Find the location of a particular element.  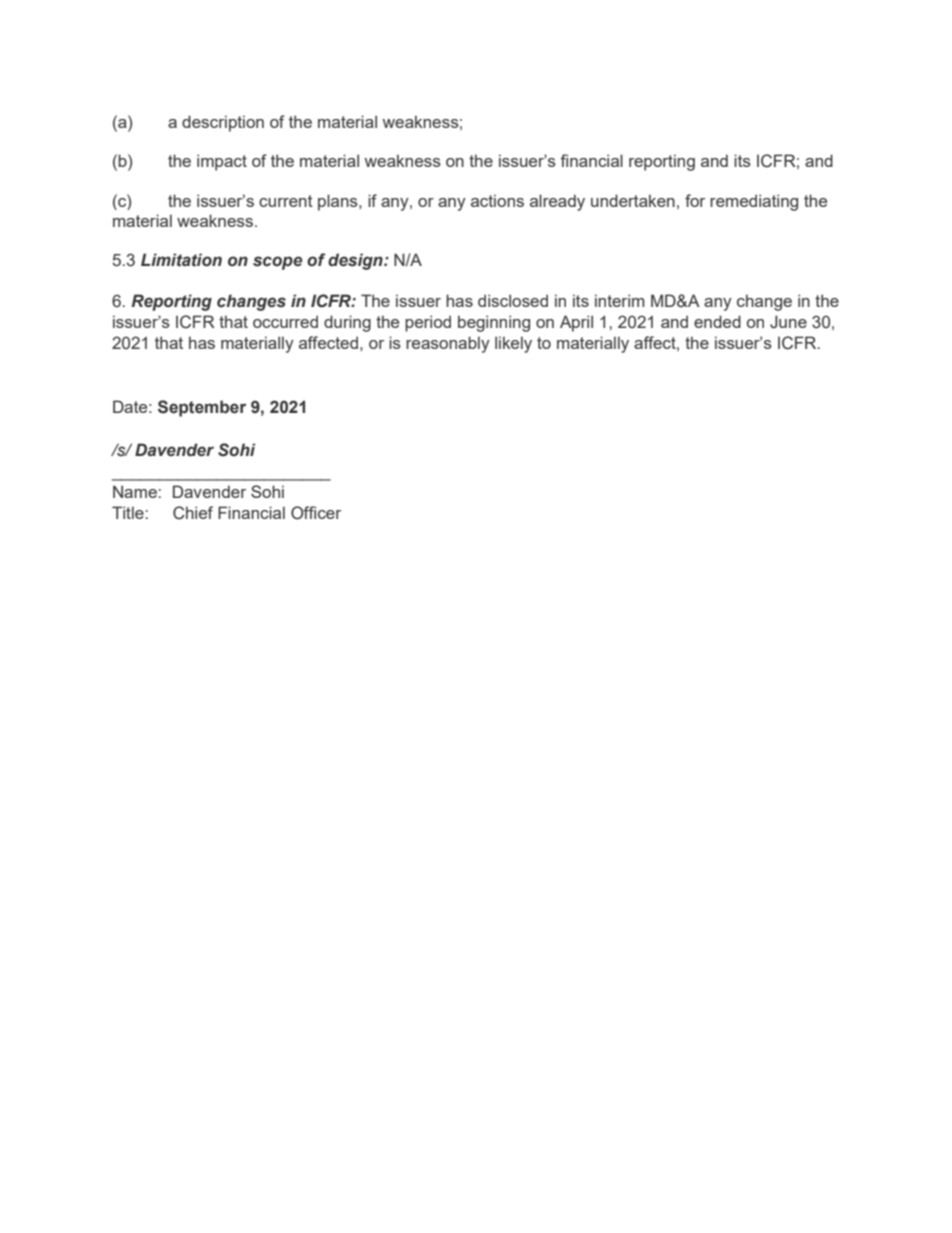

ended is located at coordinates (717, 321).
